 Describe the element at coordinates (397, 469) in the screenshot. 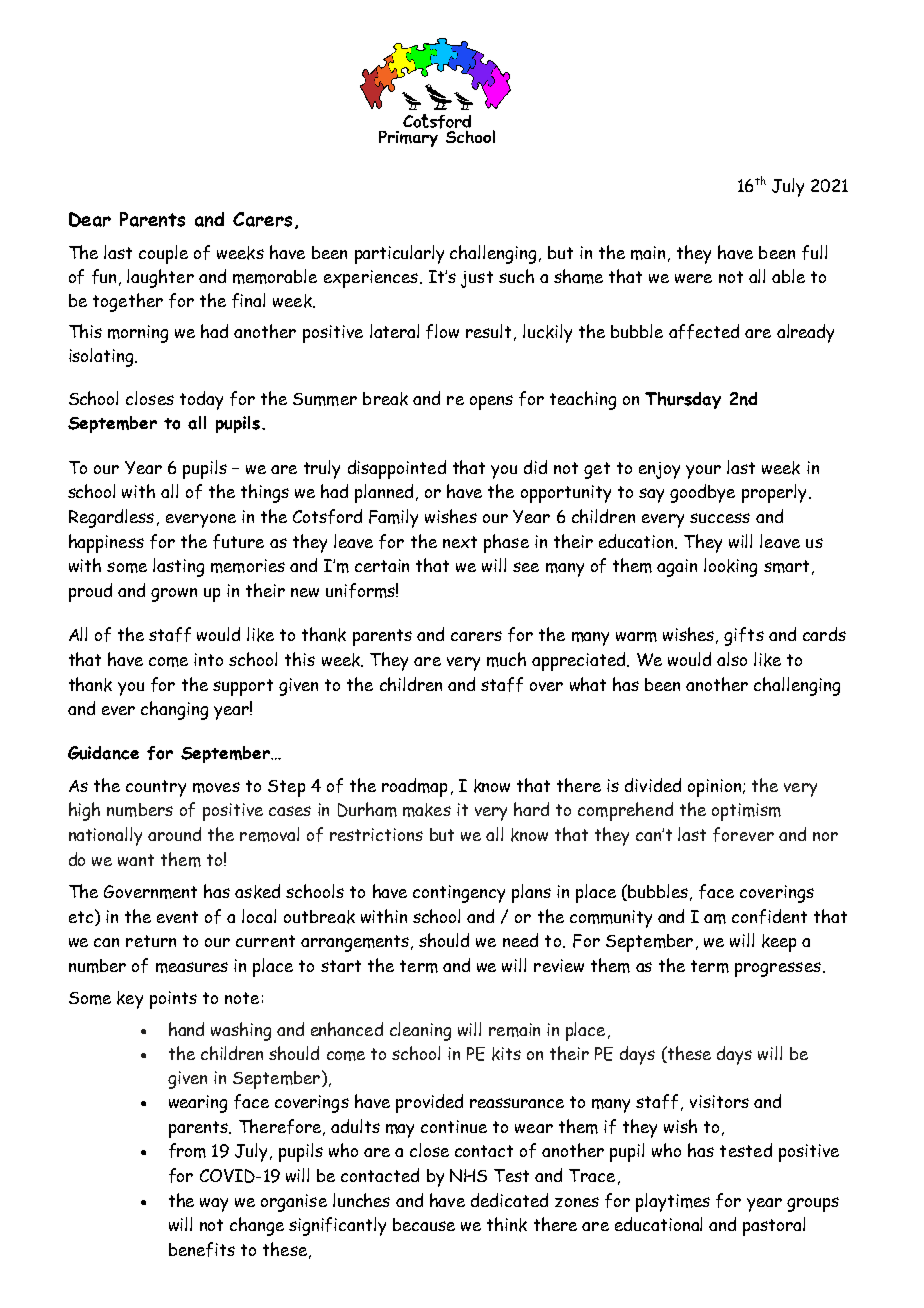

I see `disappointed` at that location.
